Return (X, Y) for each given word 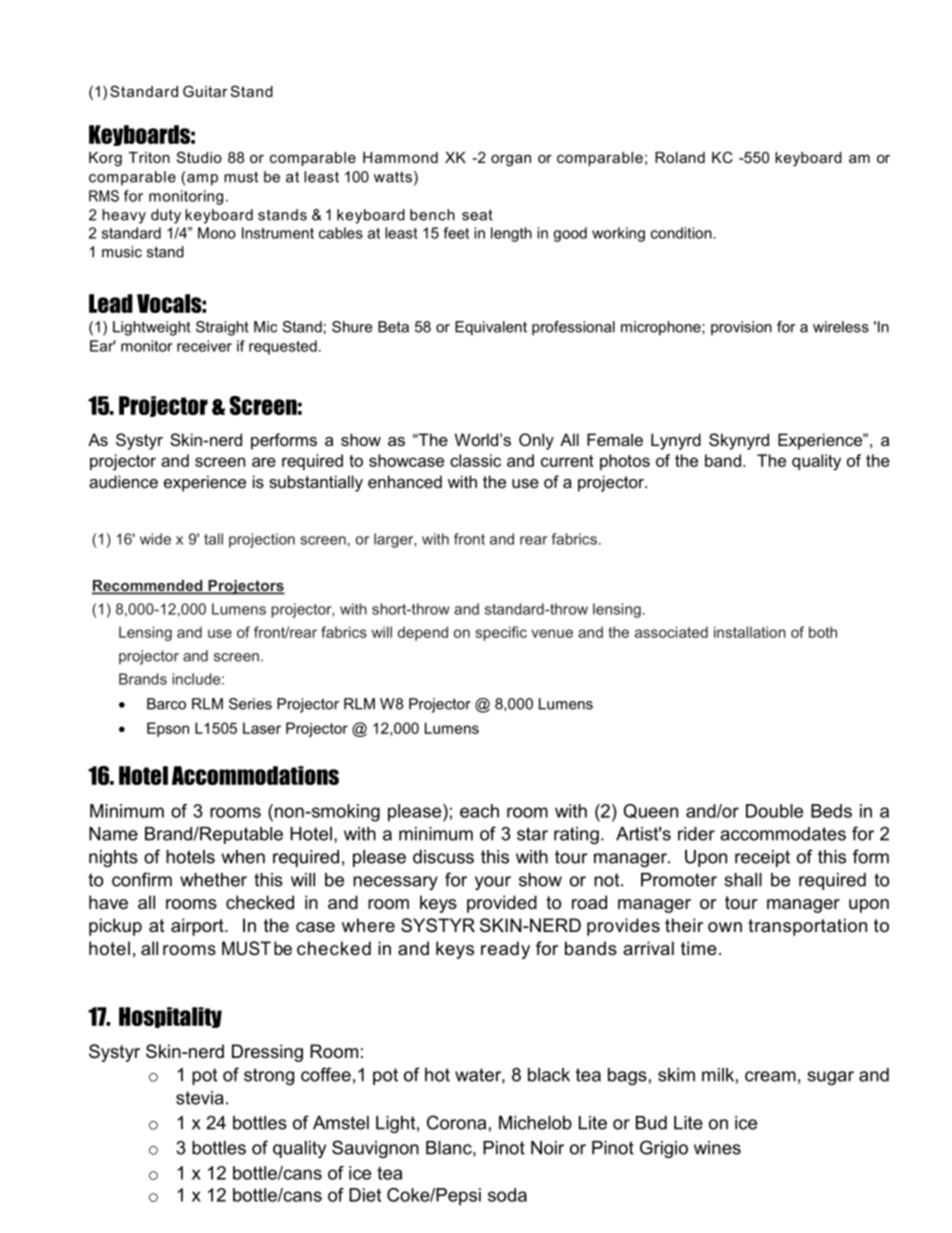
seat (477, 215)
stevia (200, 1098)
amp (202, 180)
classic (475, 460)
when (243, 857)
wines (717, 1148)
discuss (443, 857)
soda (507, 1195)
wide (155, 539)
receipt (762, 858)
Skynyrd (739, 441)
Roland (680, 157)
